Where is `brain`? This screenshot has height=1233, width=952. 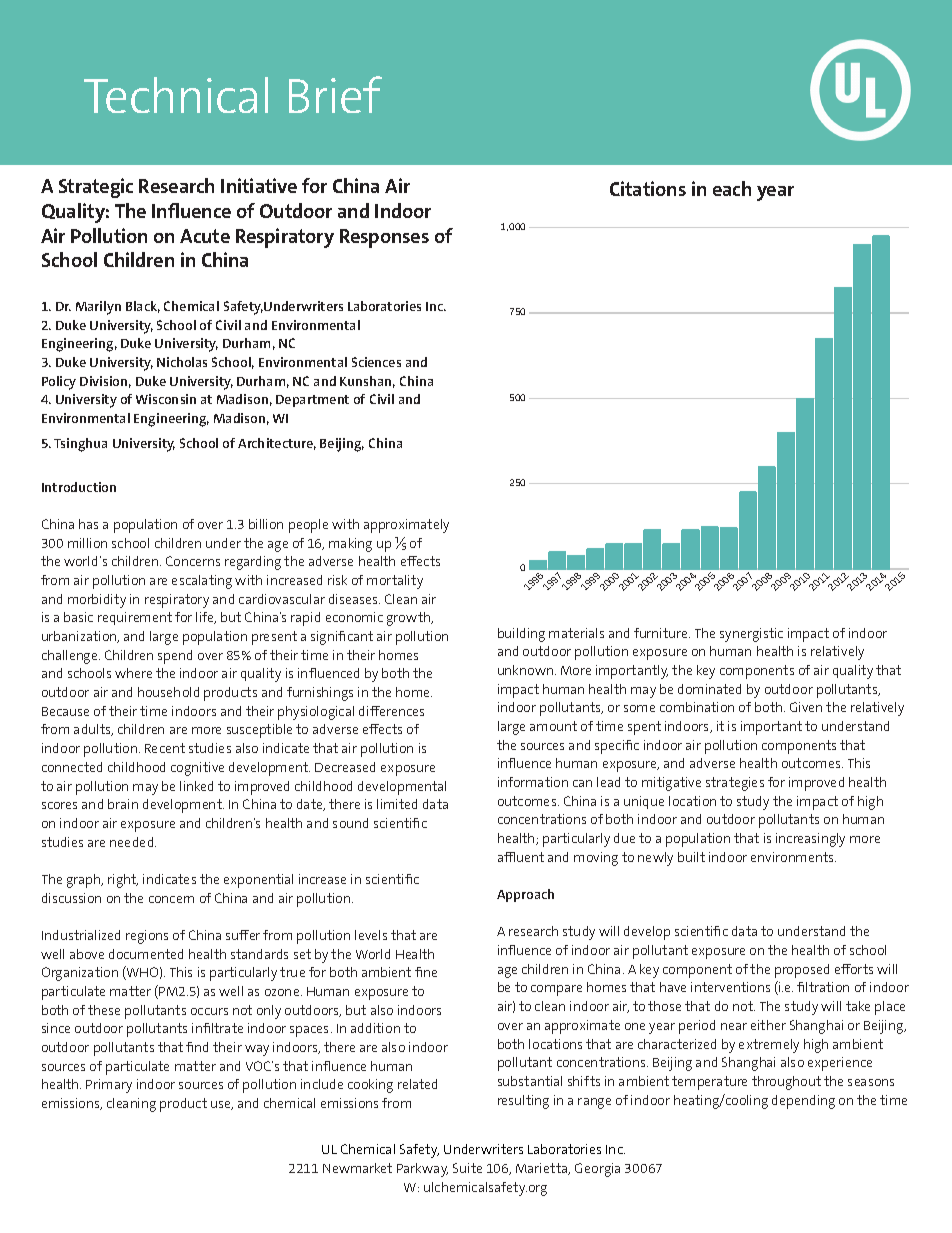 brain is located at coordinates (123, 804).
